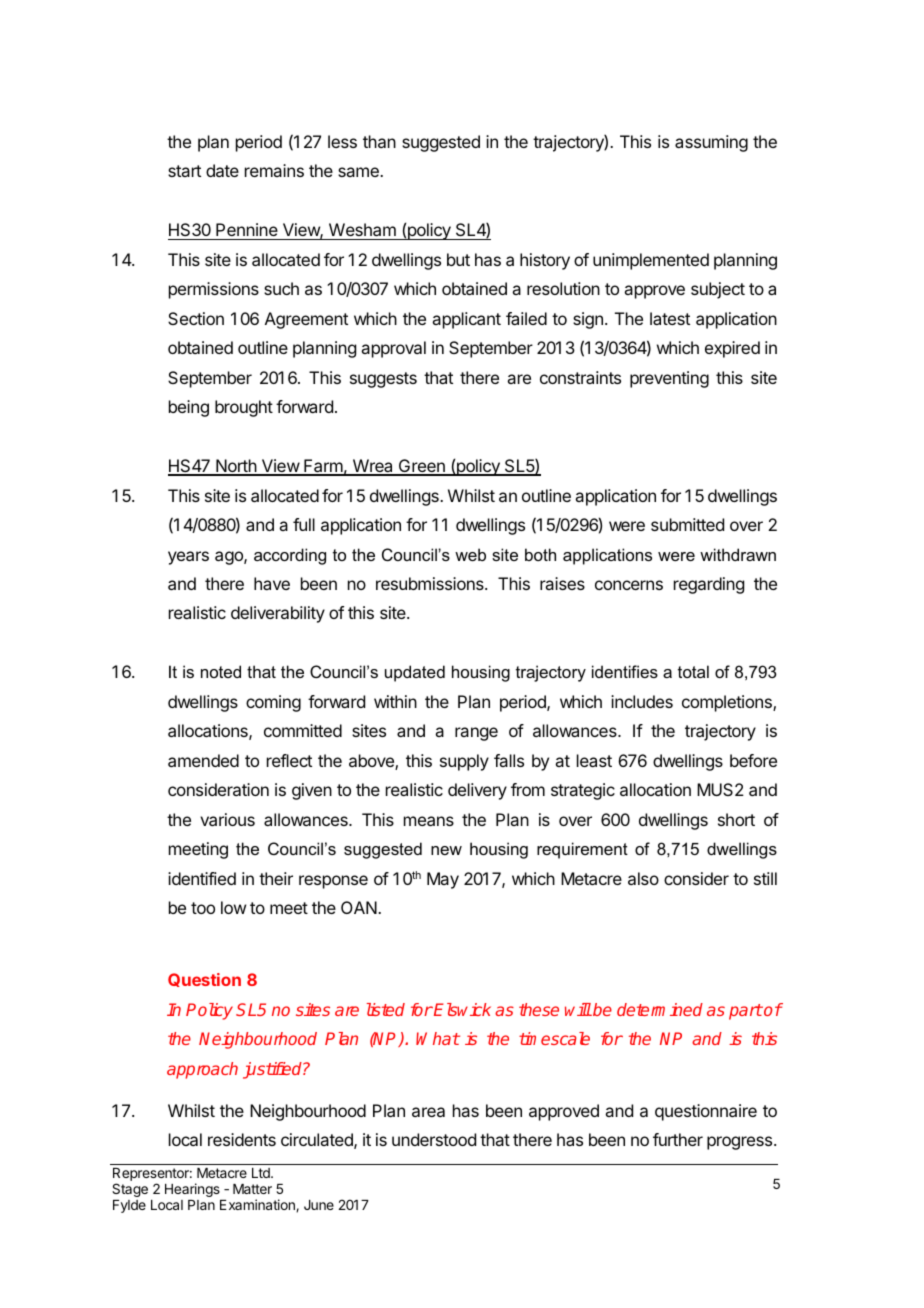  I want to click on identified, so click(202, 878).
